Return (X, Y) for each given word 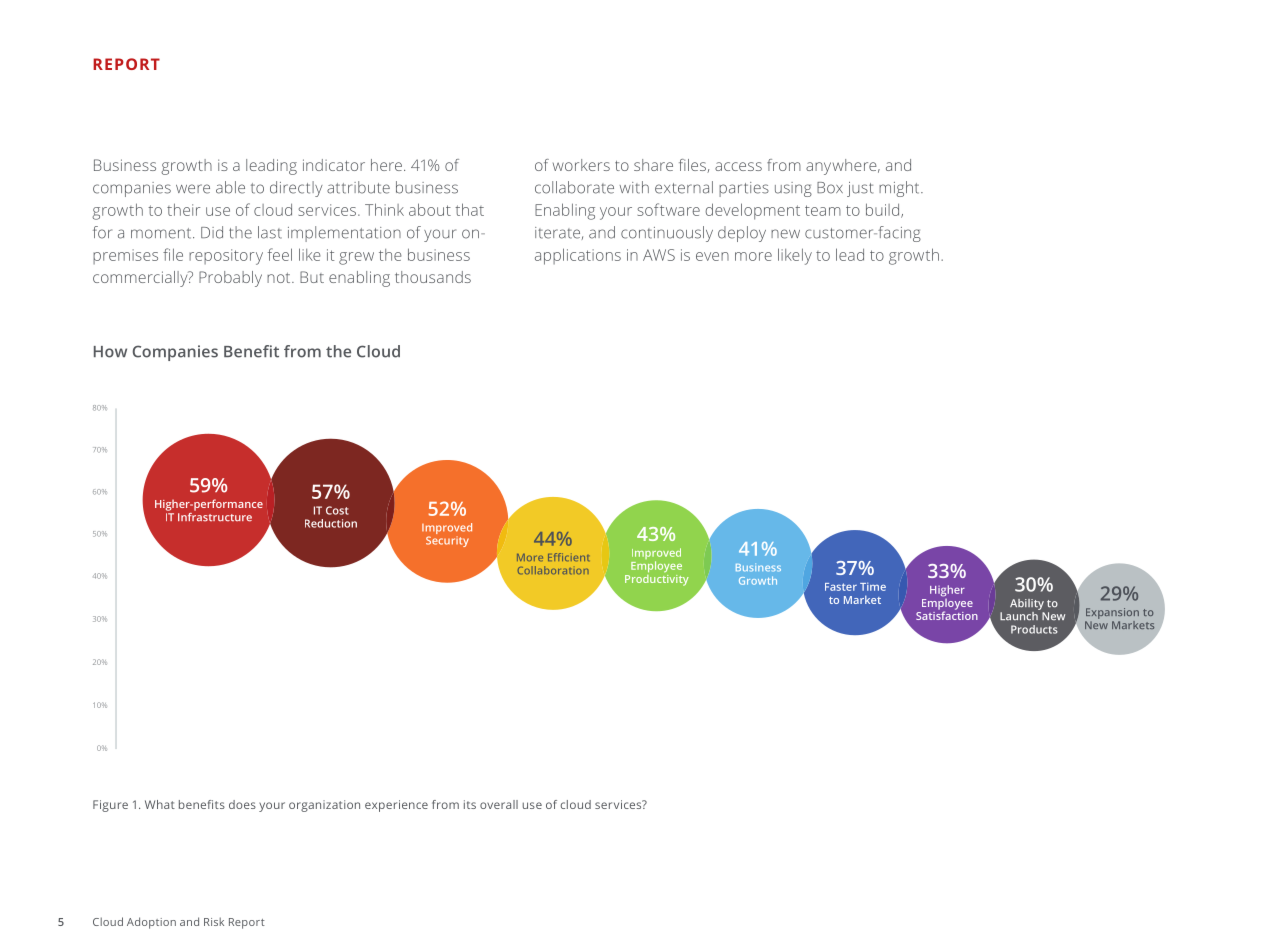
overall (499, 804)
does (242, 804)
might (900, 189)
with (634, 187)
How (110, 352)
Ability (1027, 604)
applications (578, 256)
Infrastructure (215, 516)
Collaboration (553, 570)
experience (396, 806)
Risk (214, 921)
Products (1034, 629)
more (753, 256)
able (230, 187)
